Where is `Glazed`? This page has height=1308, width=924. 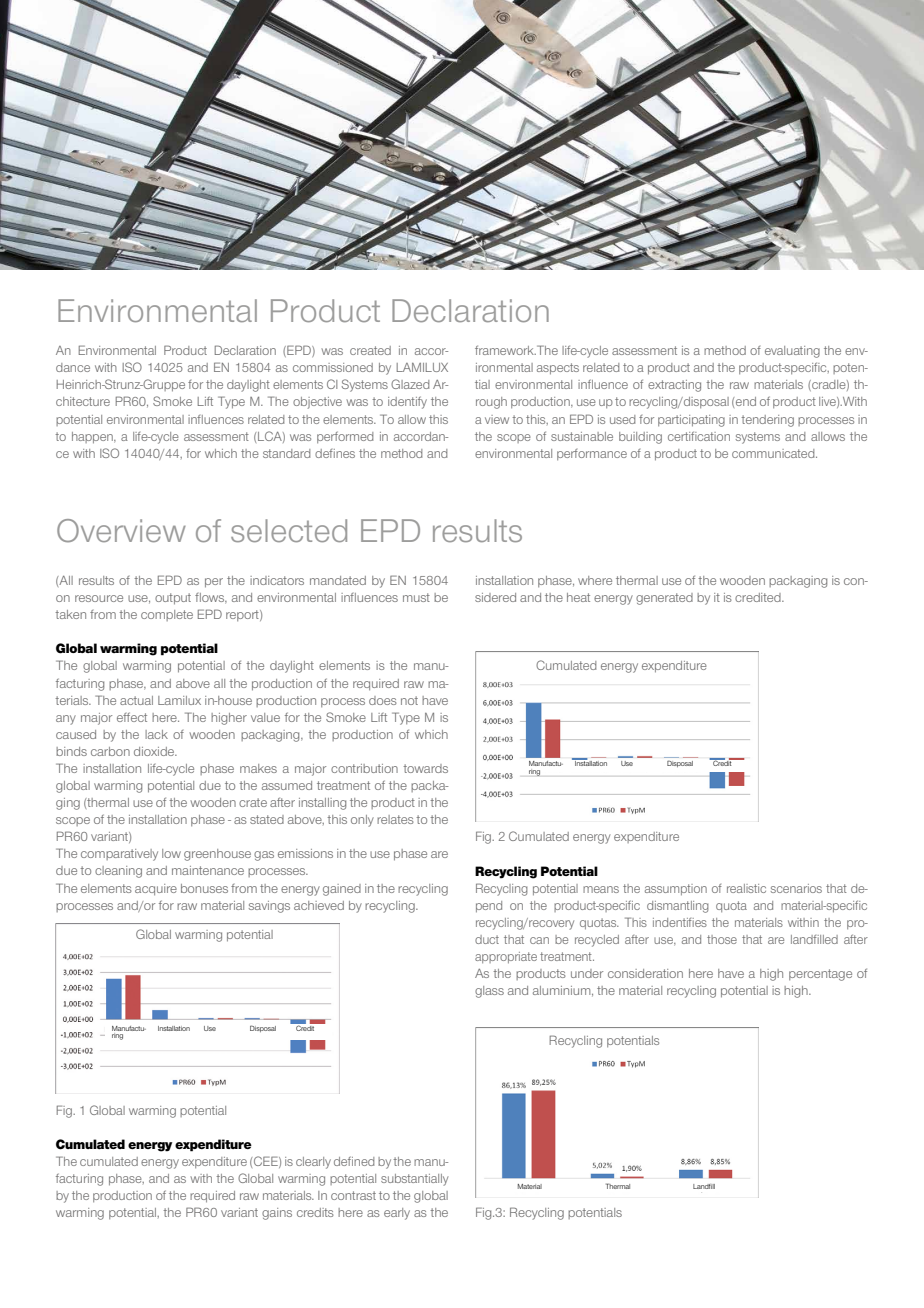 Glazed is located at coordinates (410, 384).
